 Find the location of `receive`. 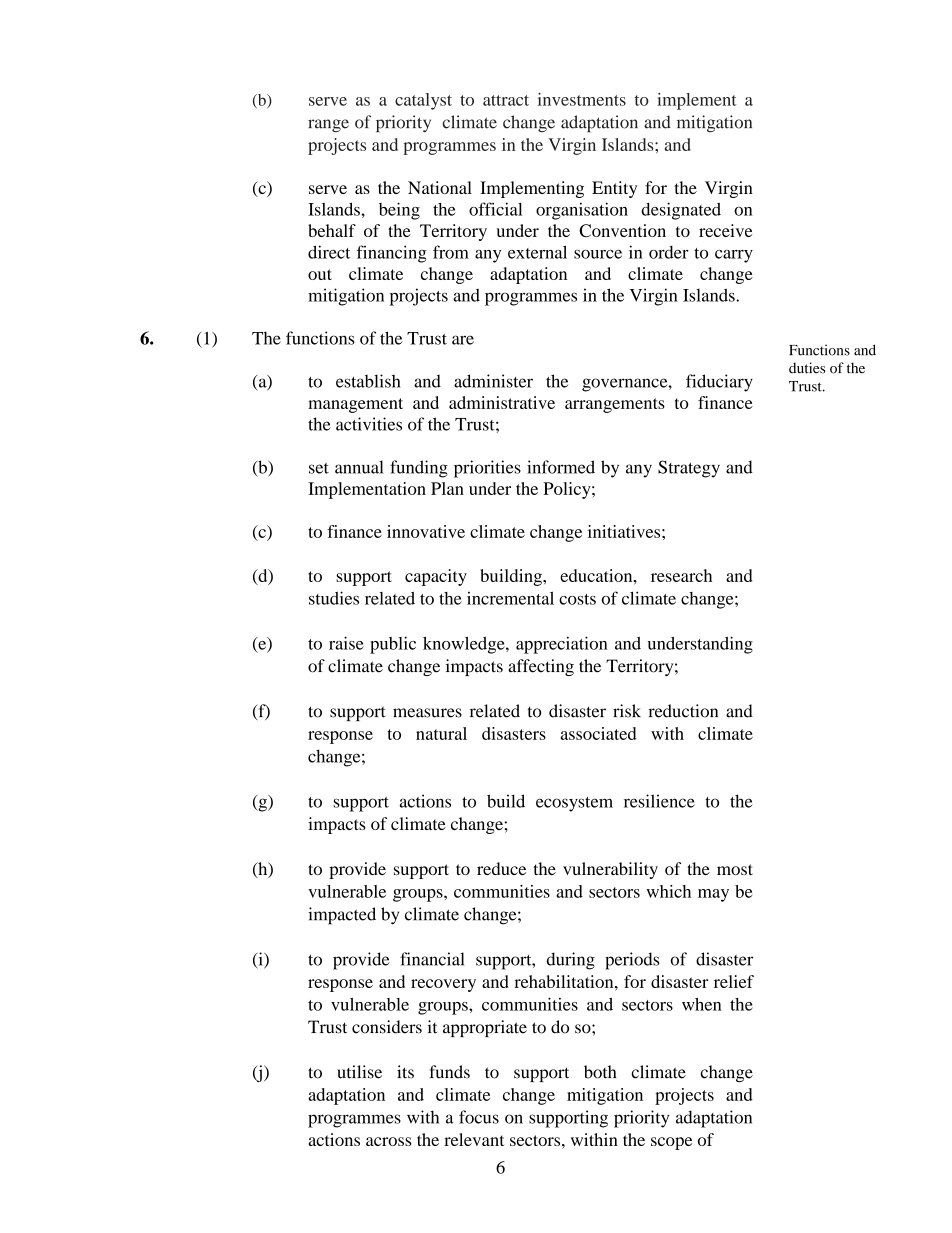

receive is located at coordinates (725, 230).
